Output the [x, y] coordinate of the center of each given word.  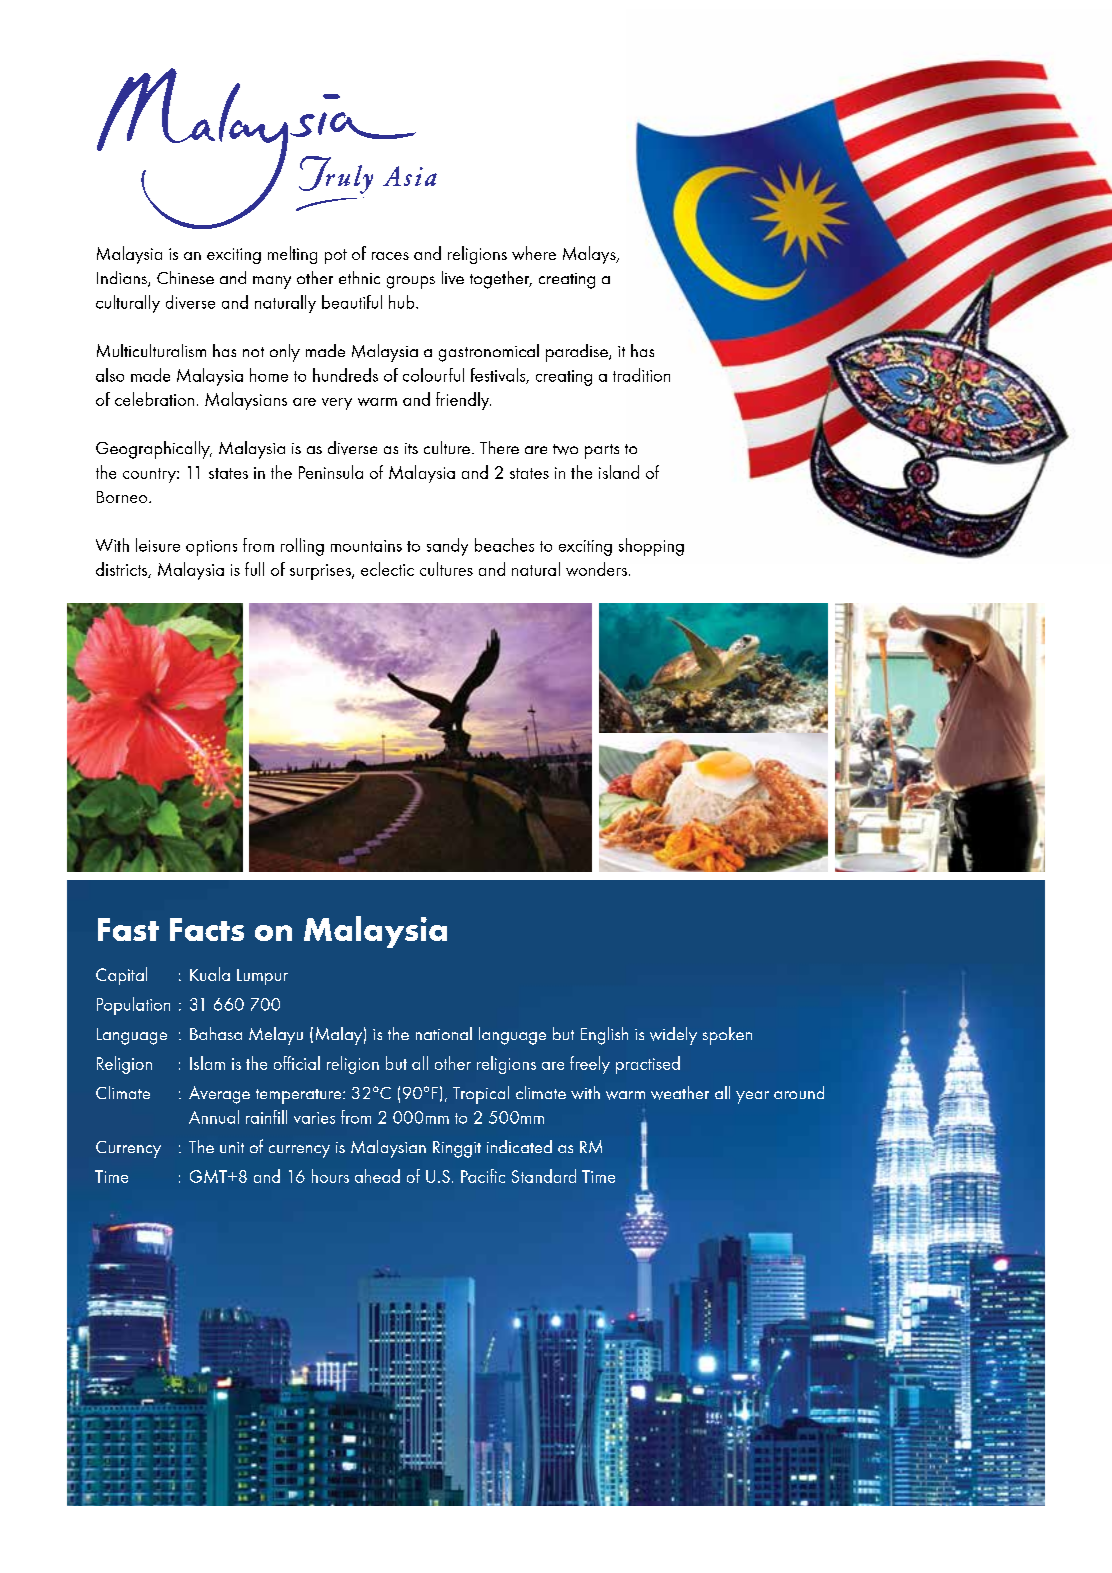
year [752, 1097]
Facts [207, 929]
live [453, 277]
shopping [651, 547]
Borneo [123, 497]
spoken [727, 1036]
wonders [596, 569]
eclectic [387, 569]
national [444, 1033]
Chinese [185, 277]
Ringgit [457, 1149]
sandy [447, 547]
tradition [641, 375]
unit [232, 1147]
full [254, 569]
